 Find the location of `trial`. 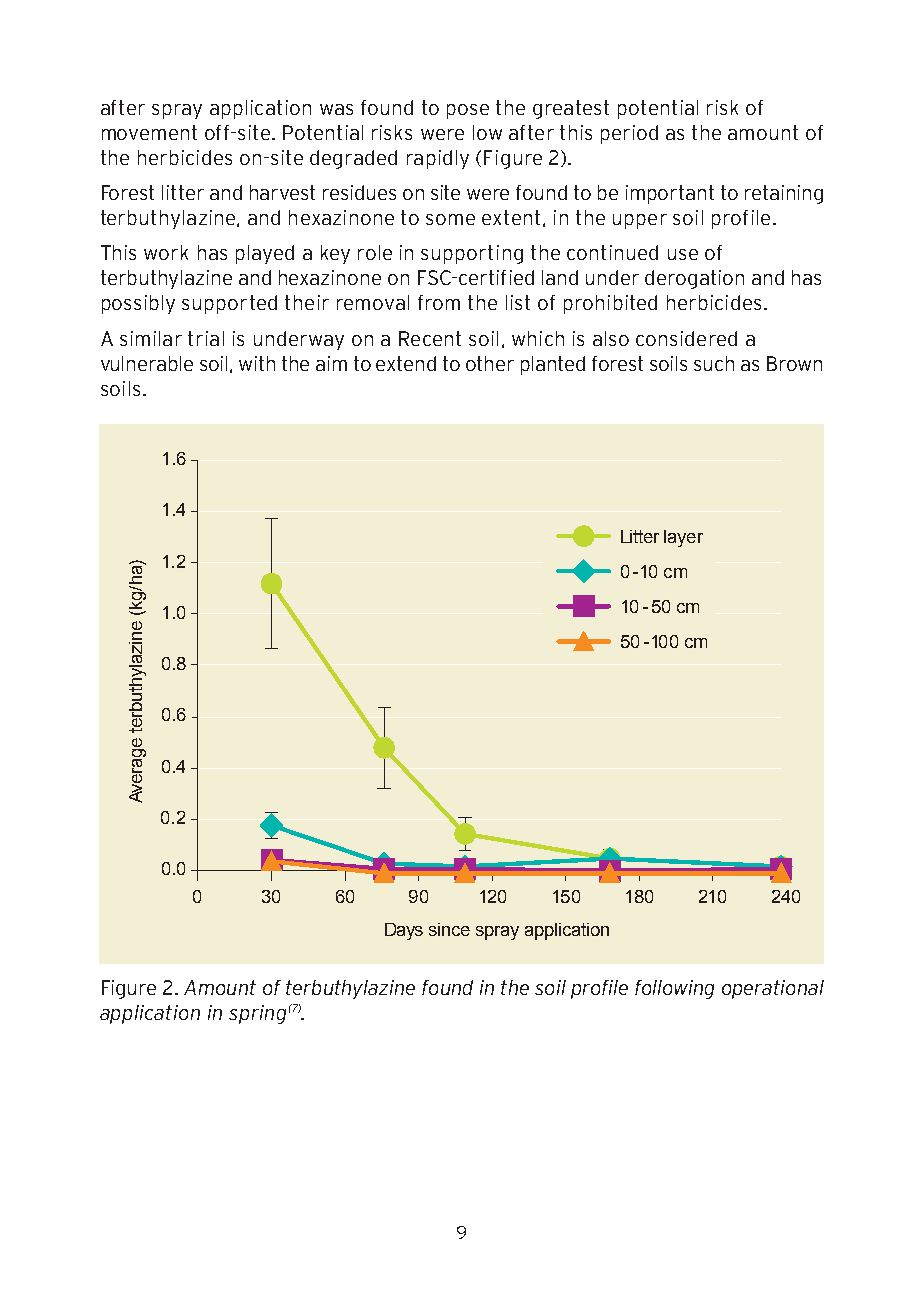

trial is located at coordinates (206, 338).
